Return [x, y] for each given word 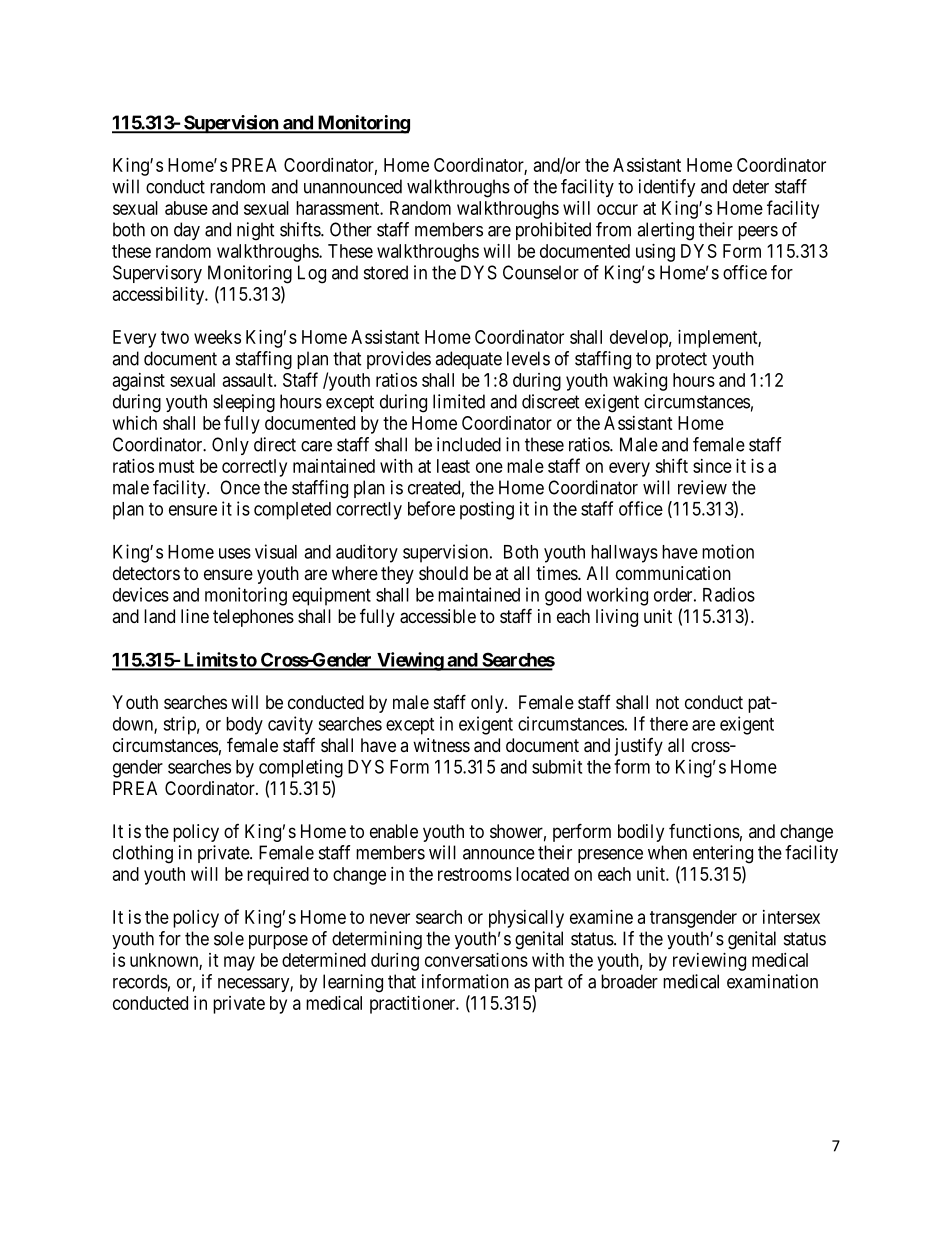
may [239, 963]
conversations [476, 960]
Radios [729, 594]
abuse [186, 208]
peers [758, 233]
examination [772, 981]
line [195, 616]
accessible [438, 616]
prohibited [553, 231]
